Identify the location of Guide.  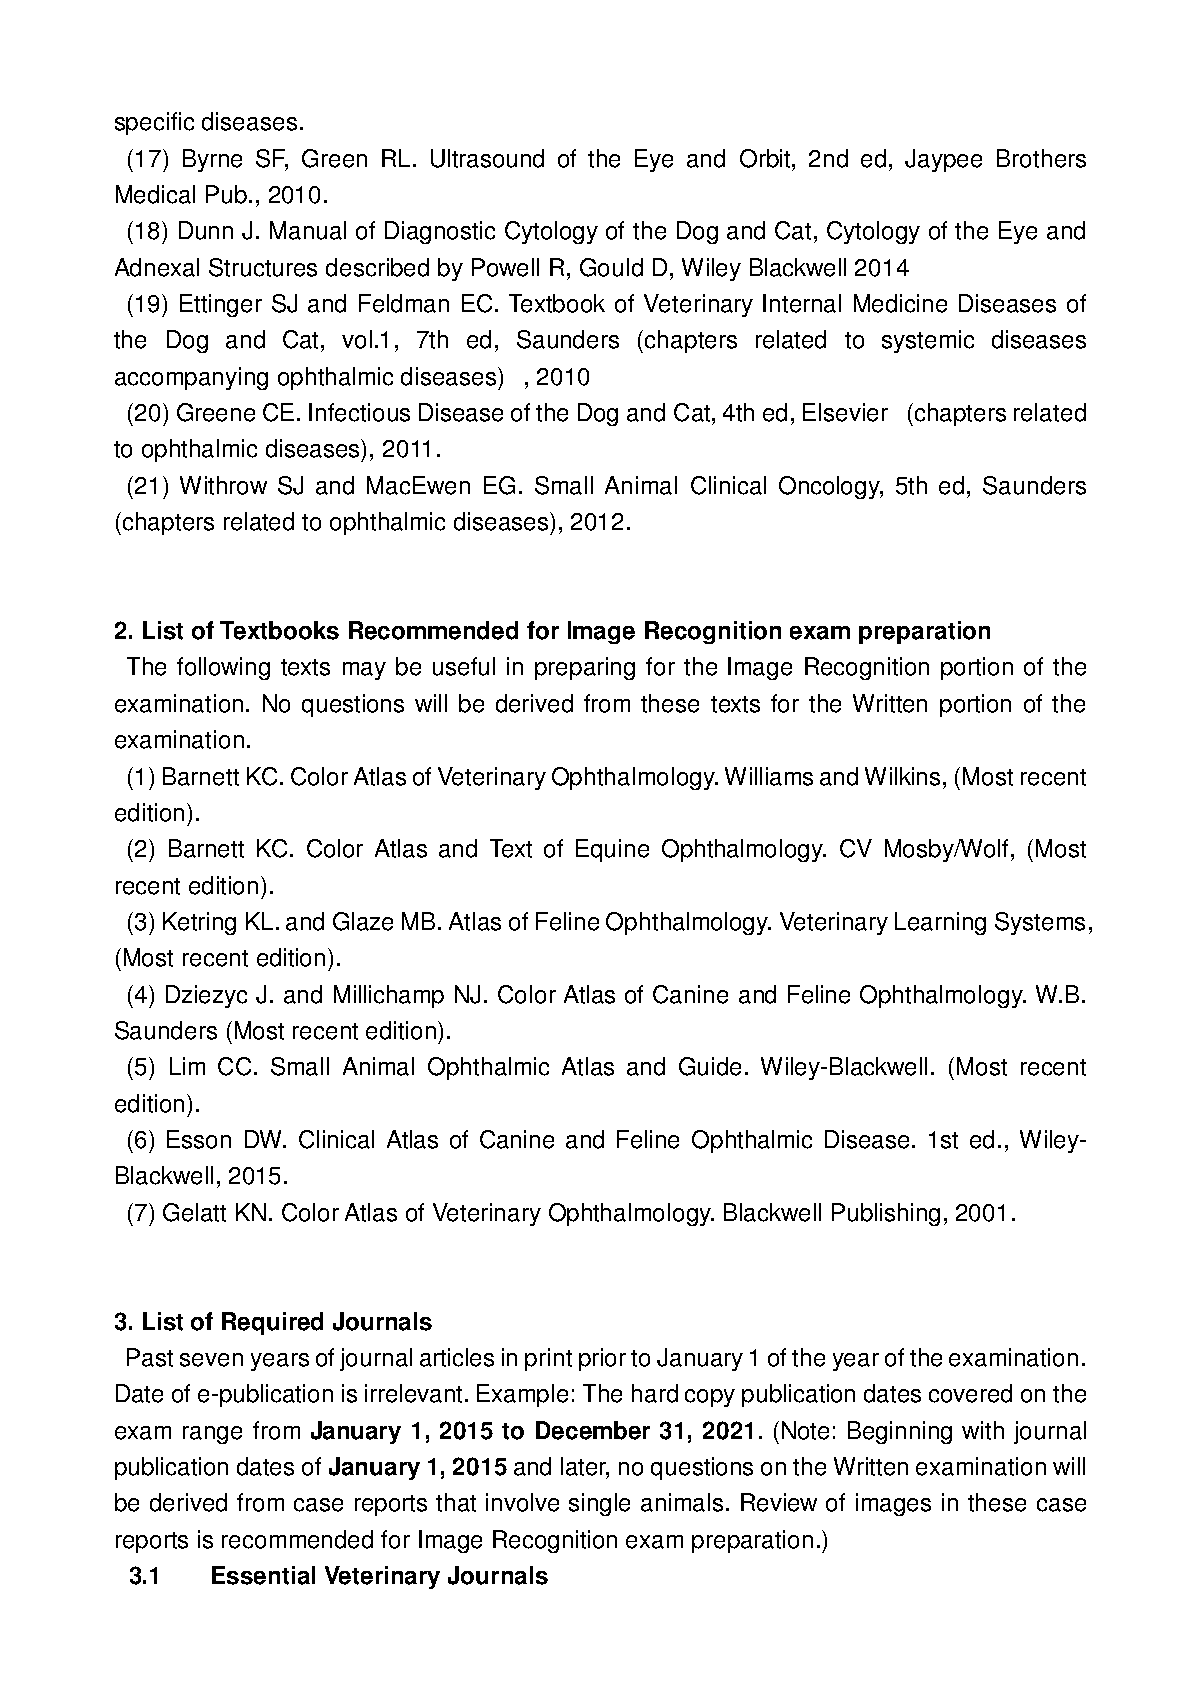
(710, 1066).
